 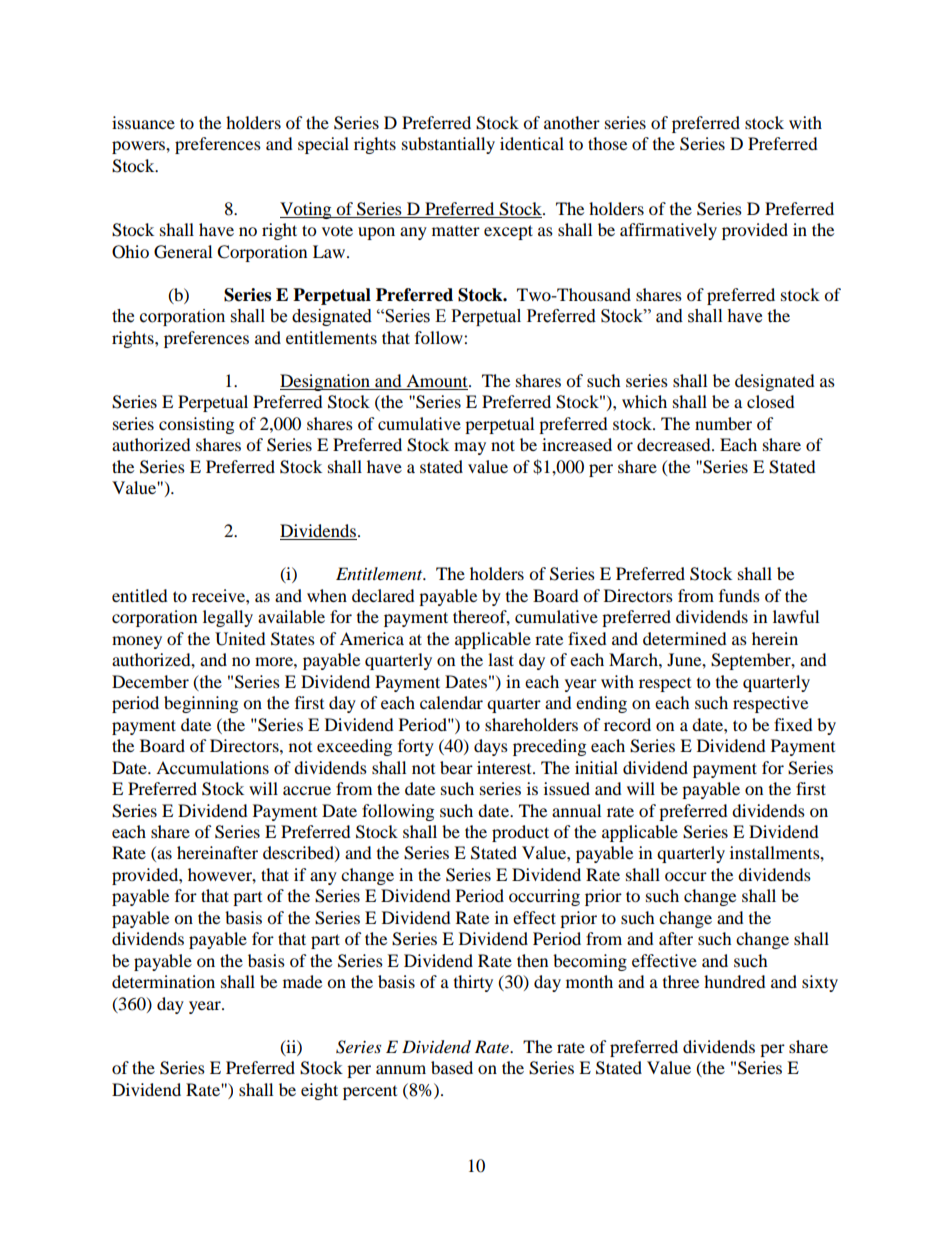 What do you see at coordinates (739, 595) in the page?
I see `funds` at bounding box center [739, 595].
